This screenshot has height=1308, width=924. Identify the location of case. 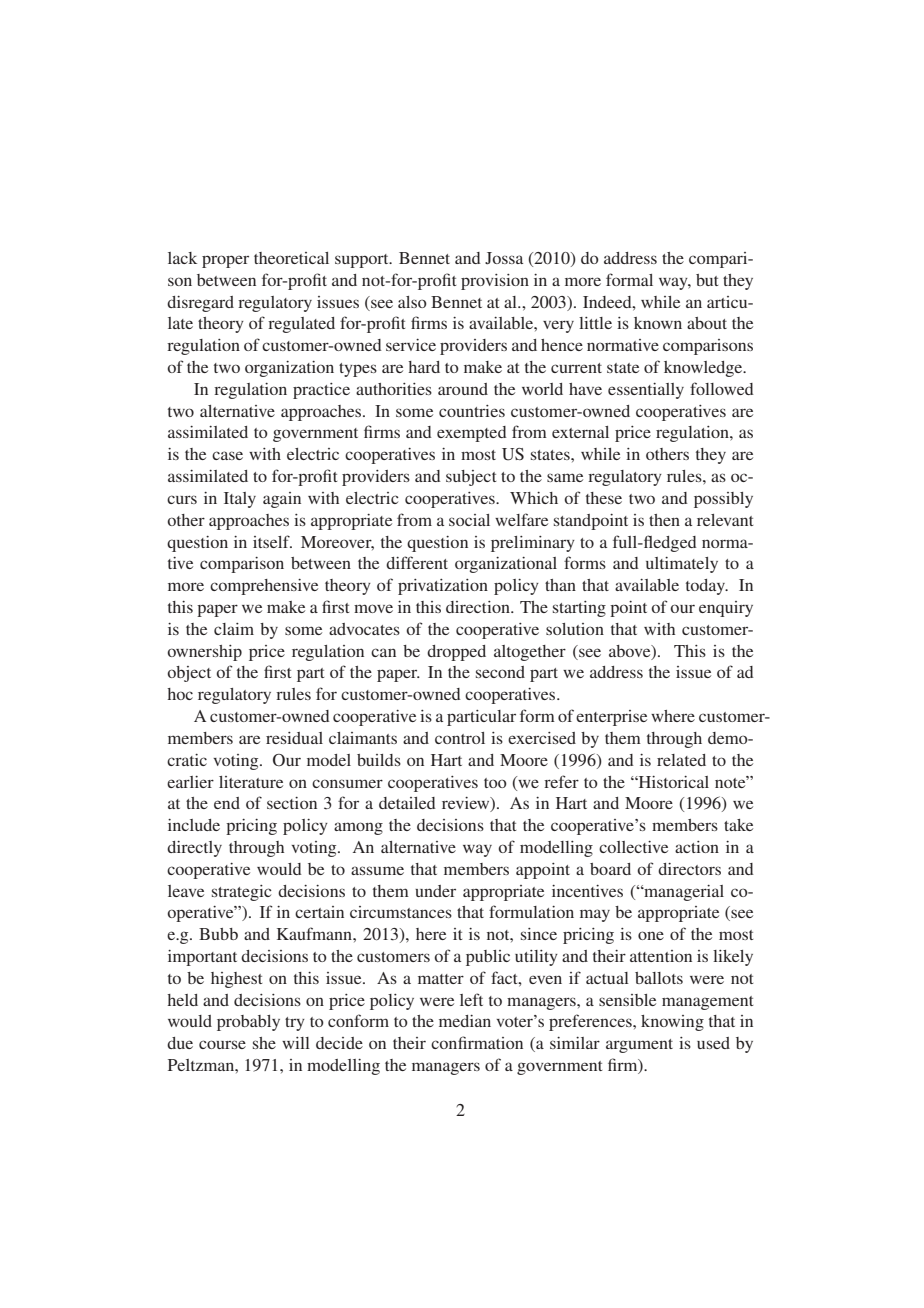
(227, 455).
